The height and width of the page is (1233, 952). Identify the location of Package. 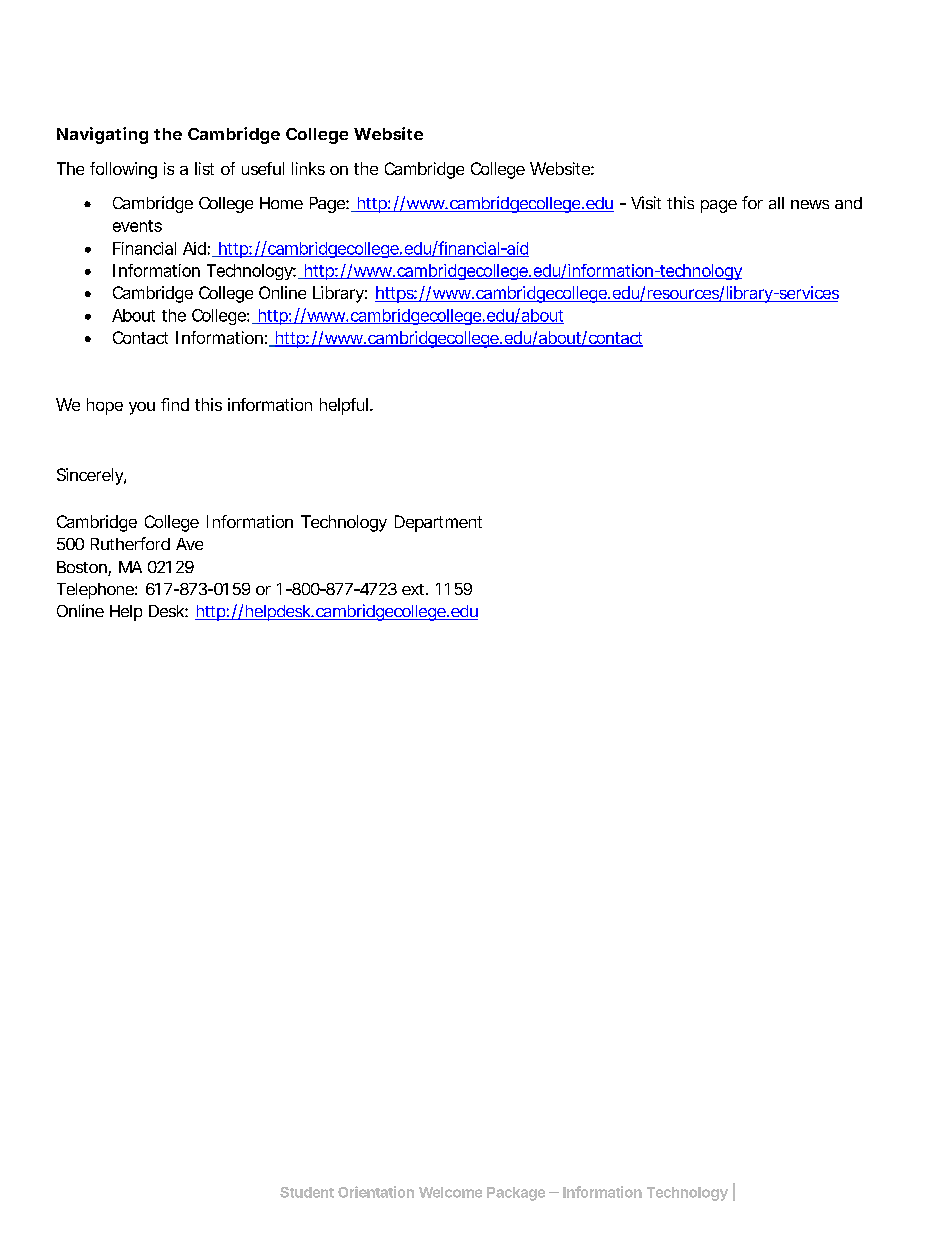
(516, 1194).
